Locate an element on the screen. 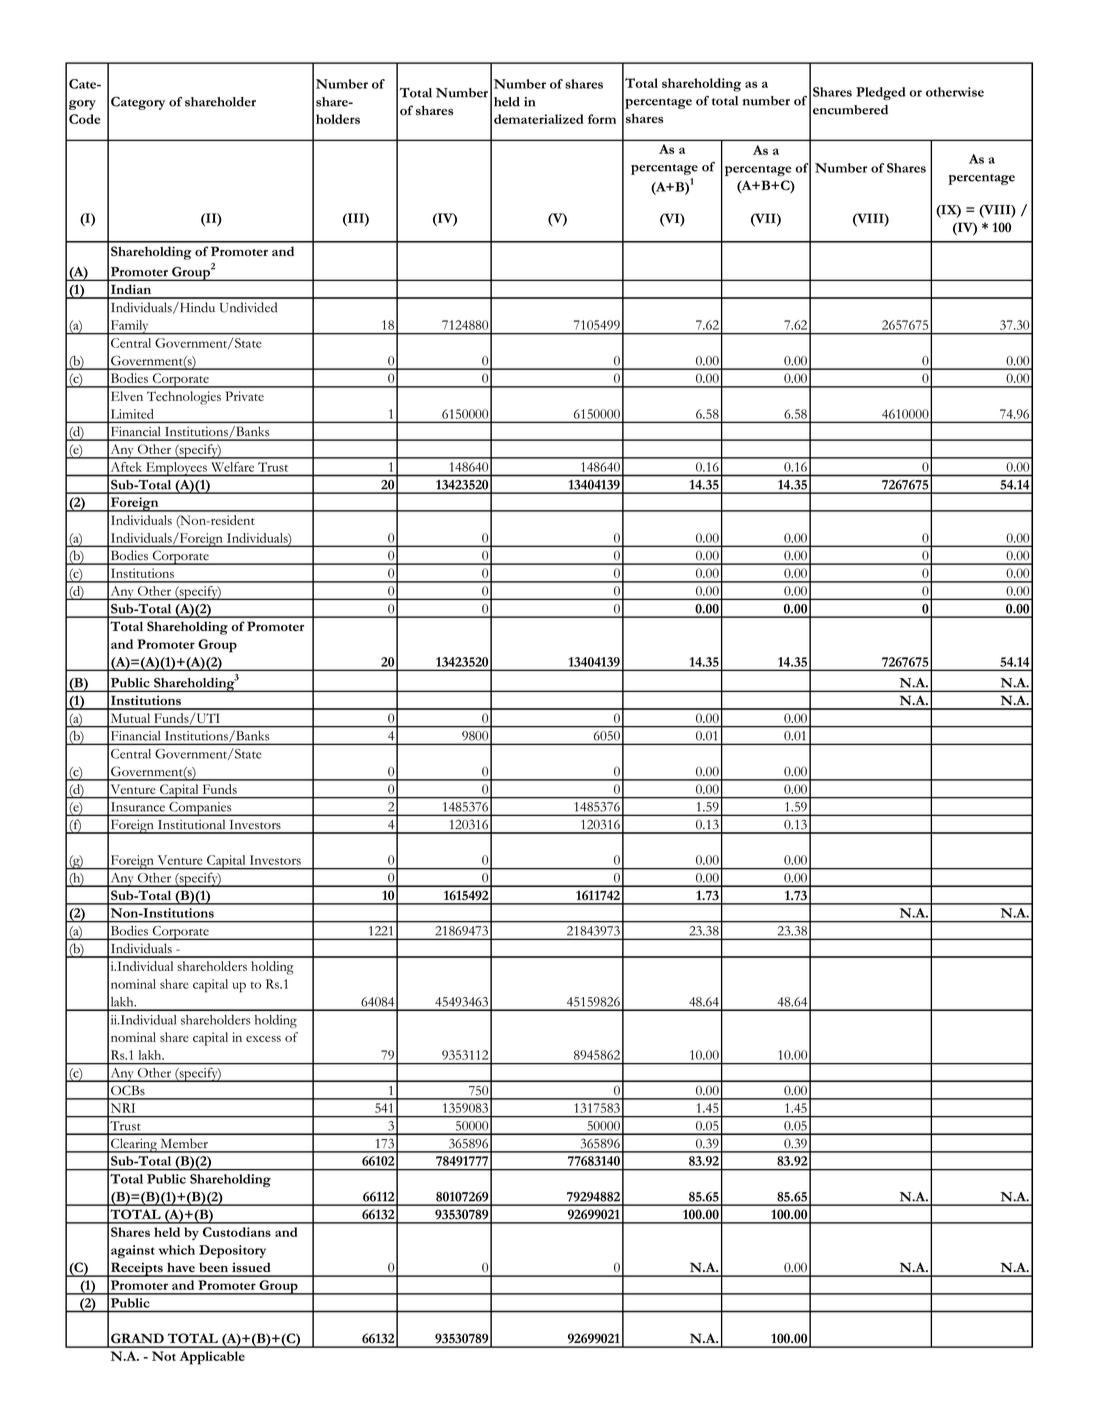 This screenshot has height=1423, width=1100. Clearing is located at coordinates (134, 1145).
